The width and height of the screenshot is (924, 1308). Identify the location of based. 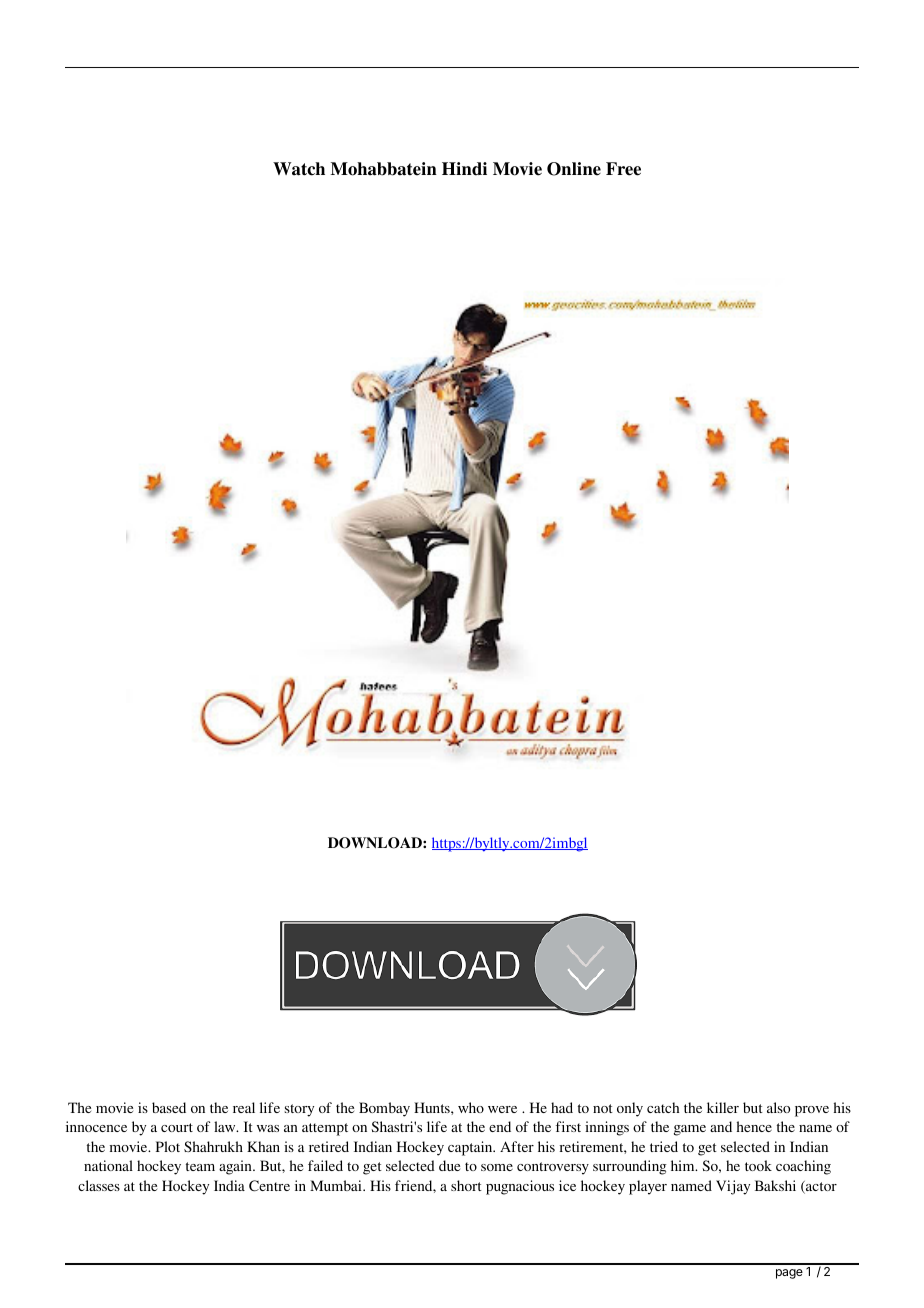
(169, 1107).
